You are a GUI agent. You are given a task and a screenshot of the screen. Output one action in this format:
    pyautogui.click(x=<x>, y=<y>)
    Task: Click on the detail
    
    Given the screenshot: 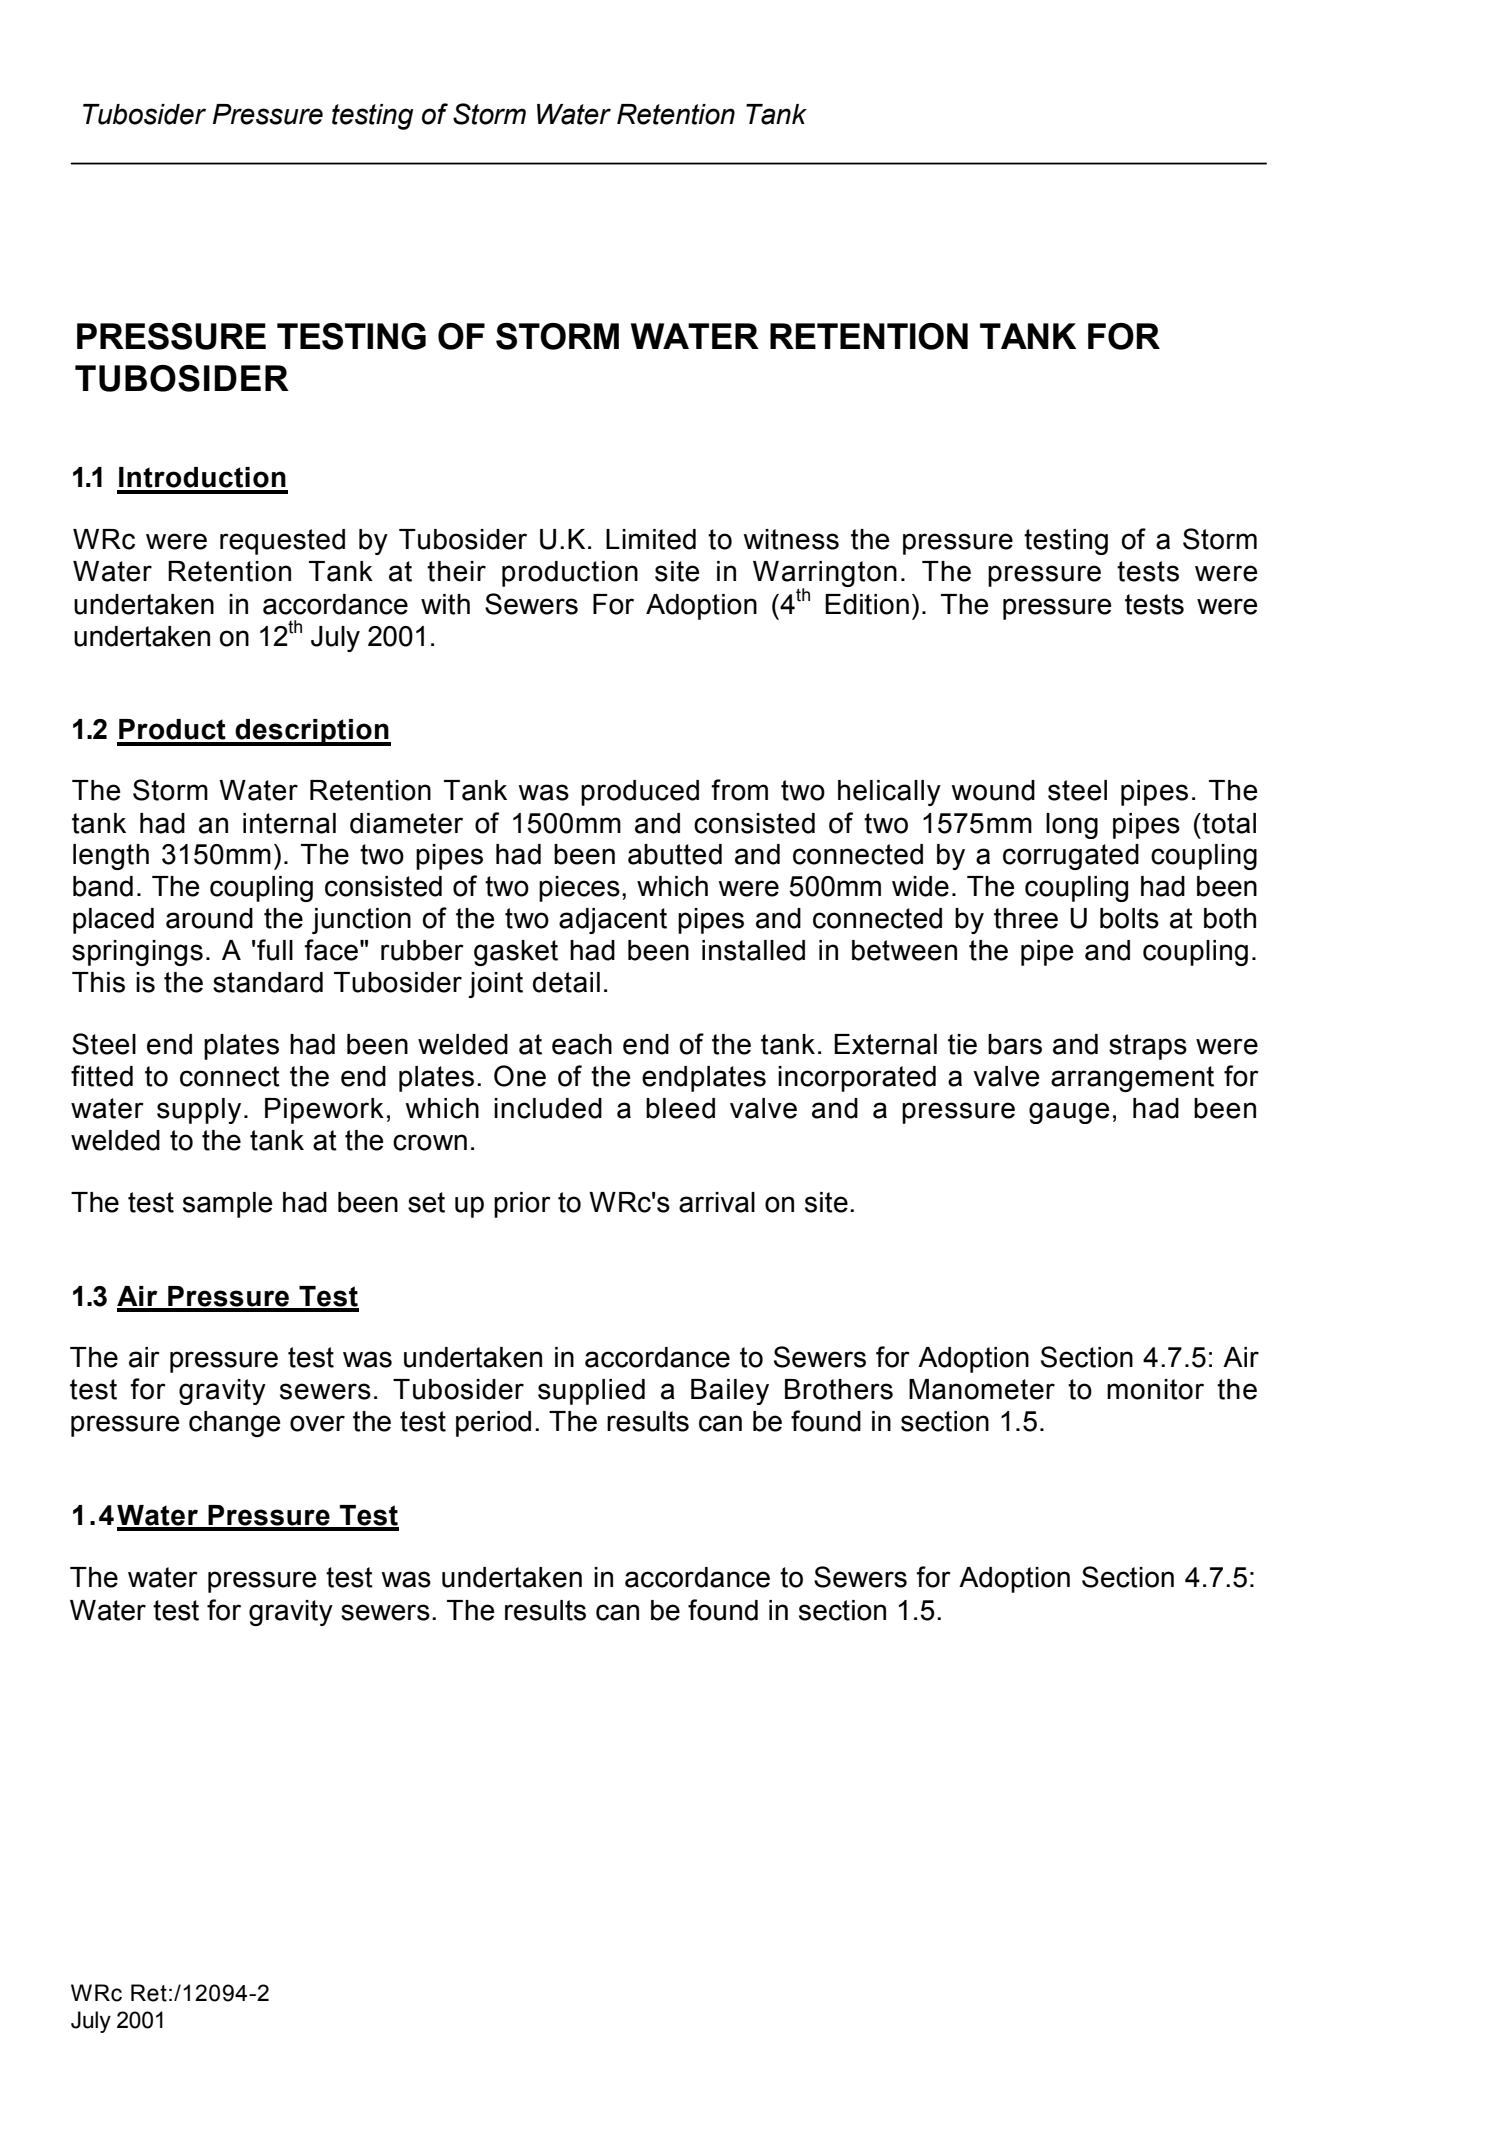 What is the action you would take?
    pyautogui.click(x=566, y=982)
